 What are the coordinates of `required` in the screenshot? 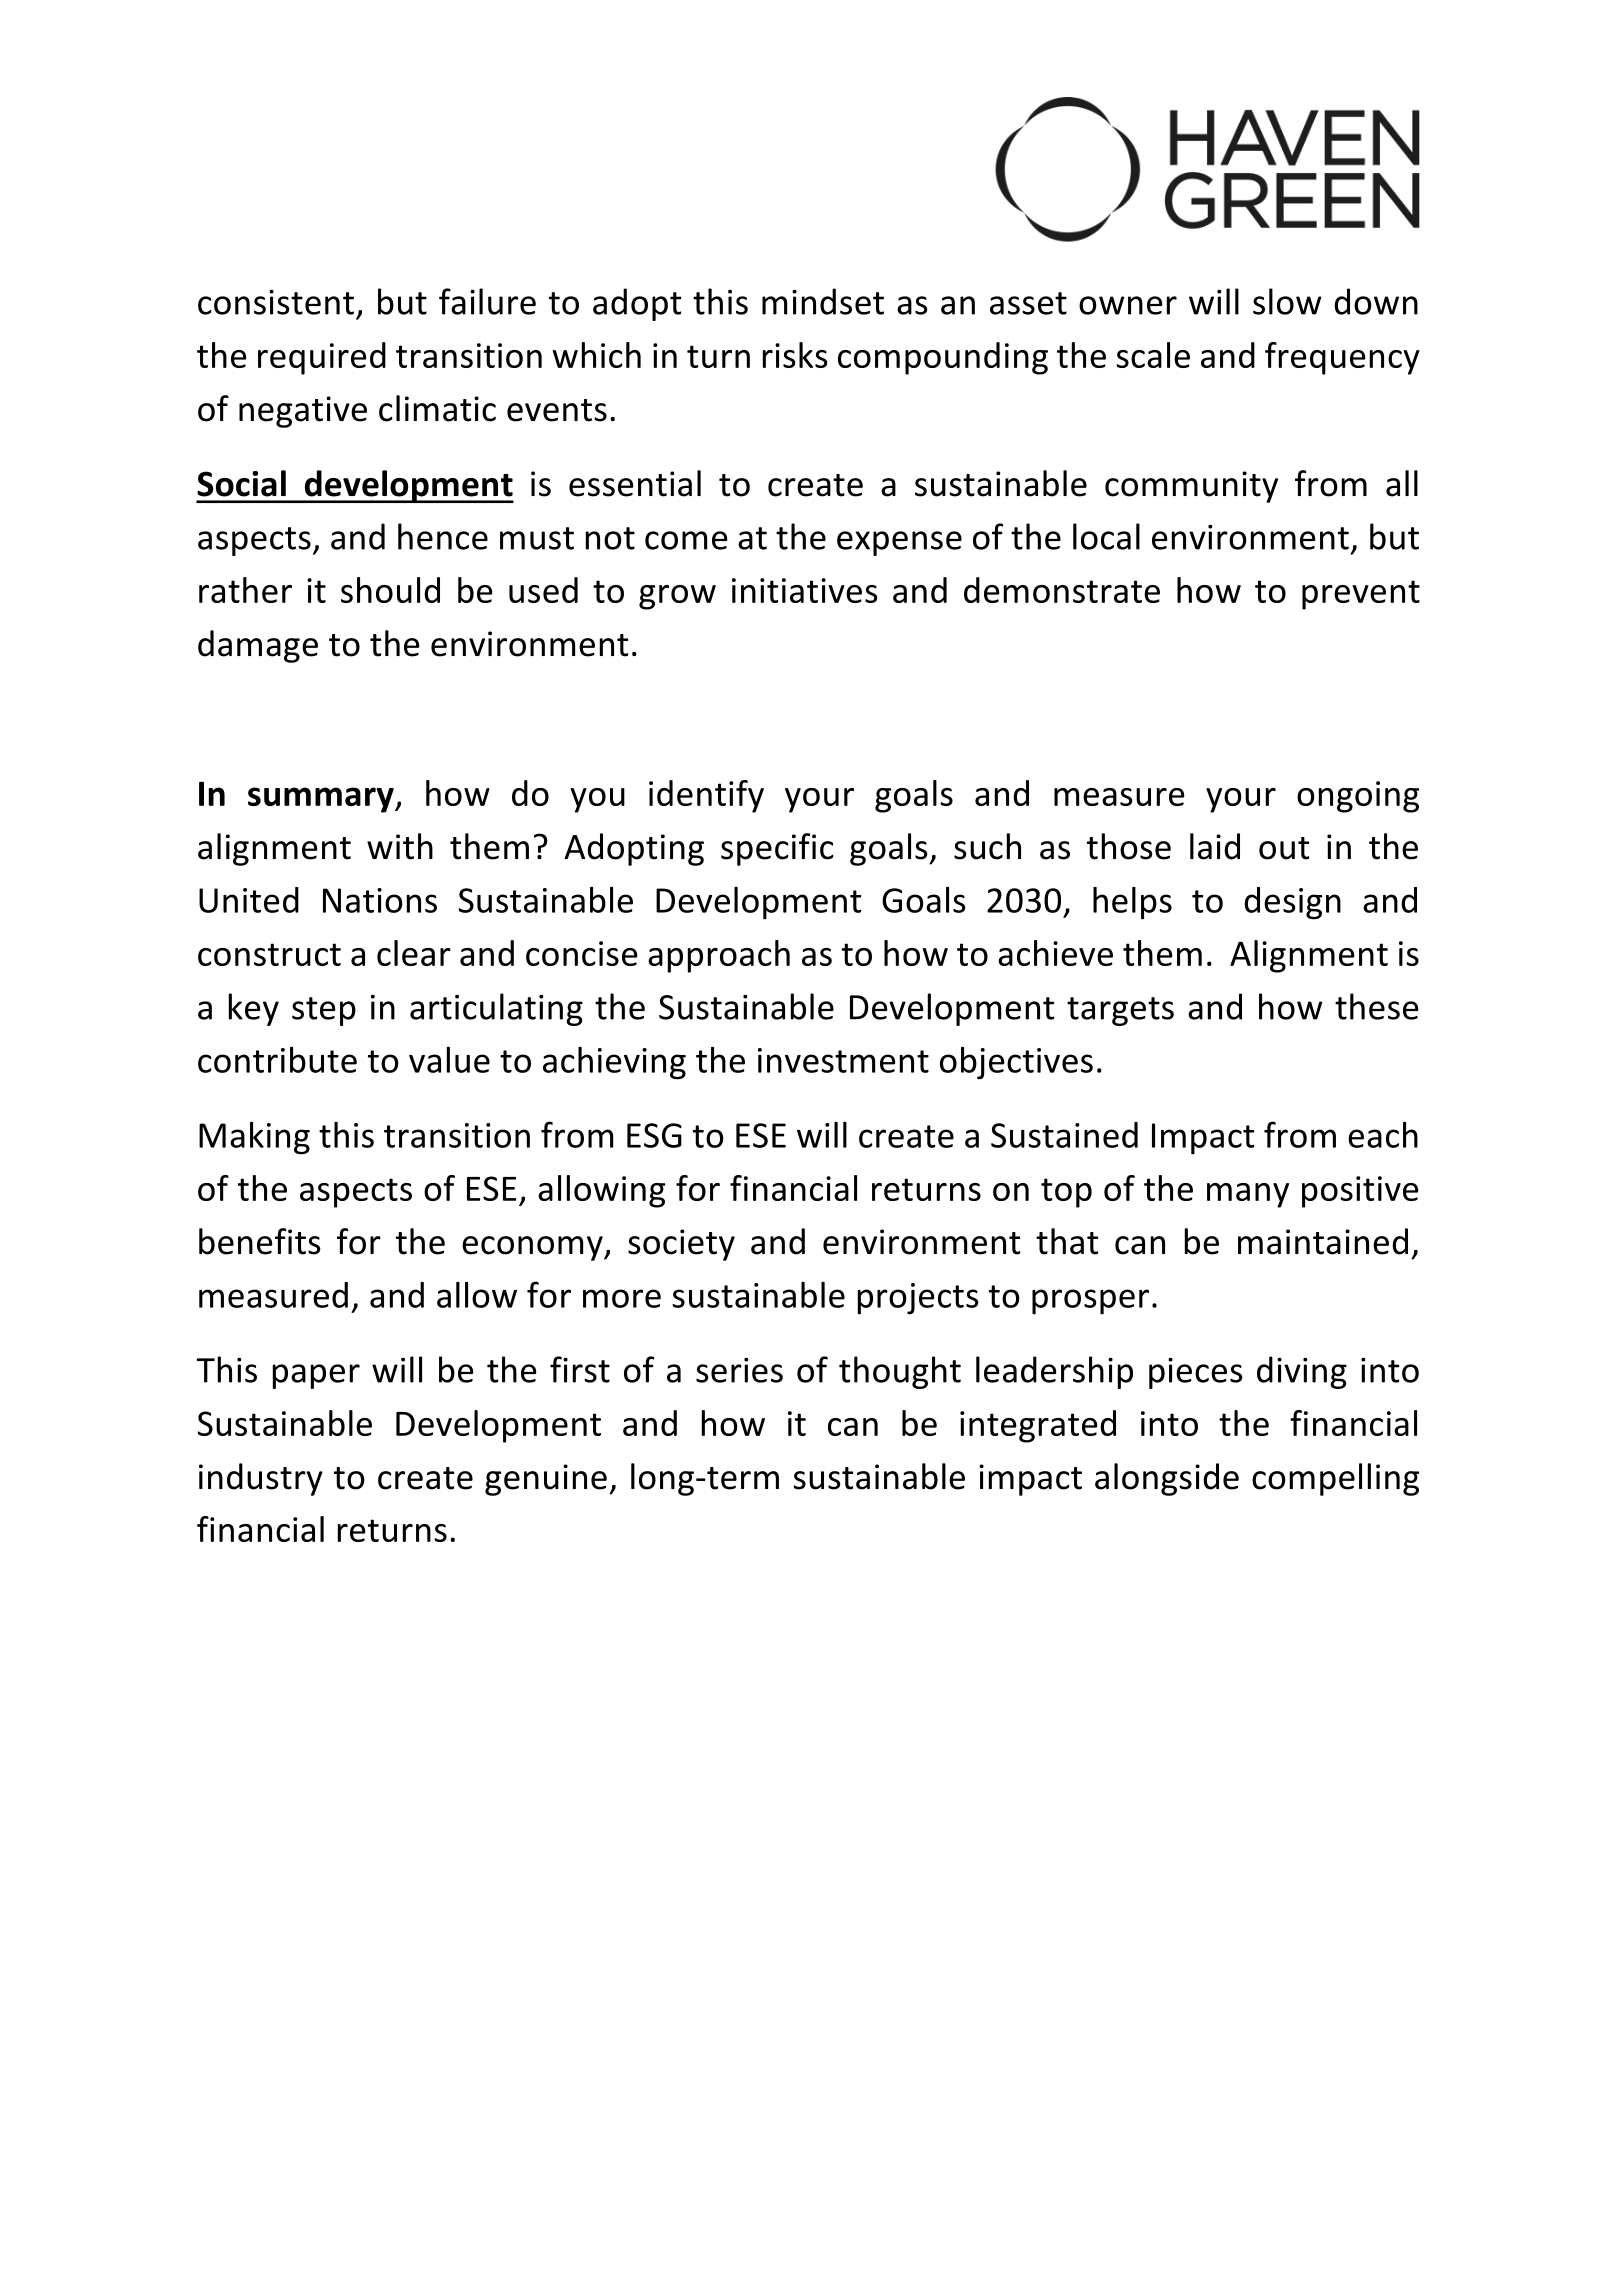 It's located at (322, 358).
